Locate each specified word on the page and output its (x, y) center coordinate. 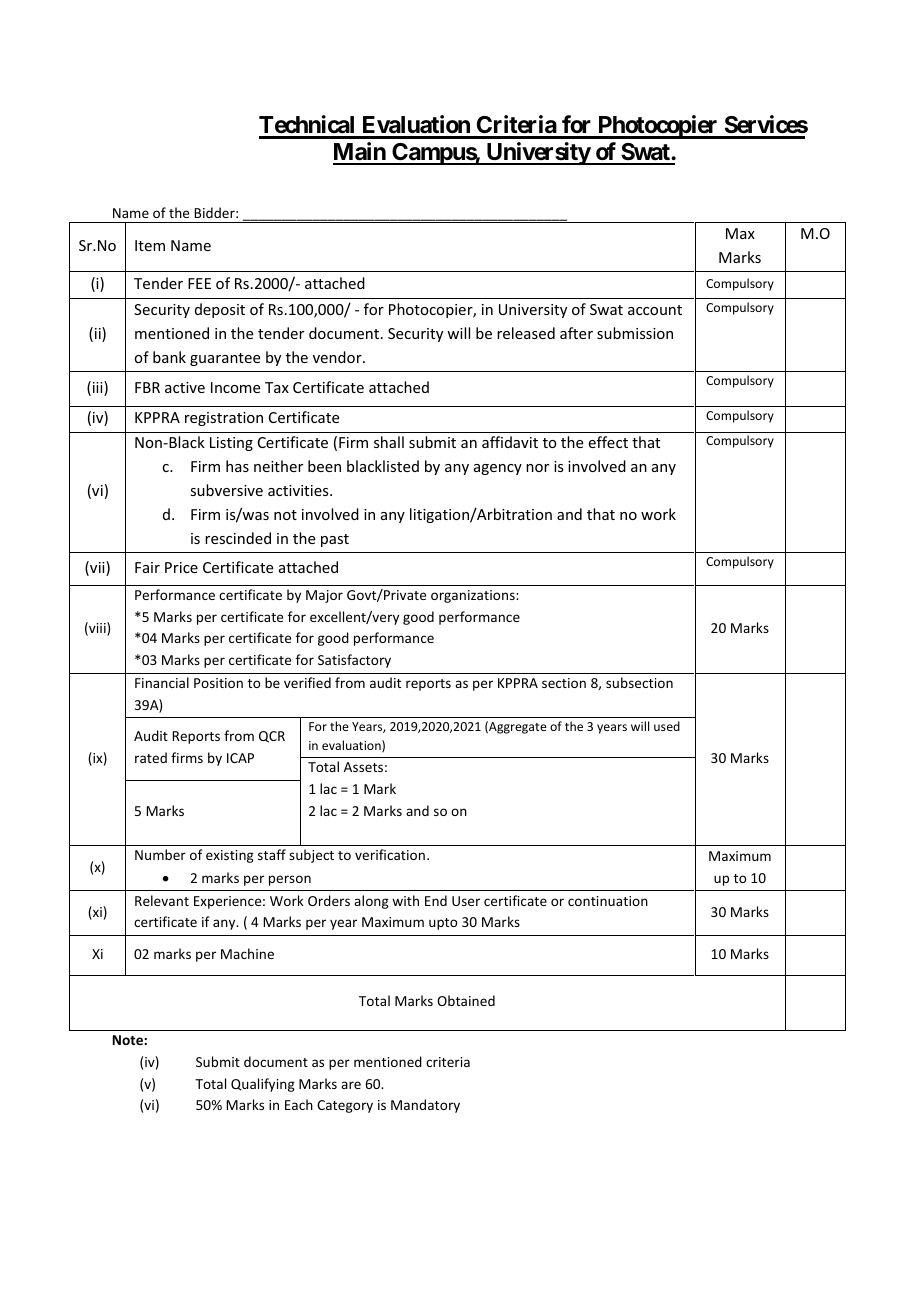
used (667, 726)
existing (230, 856)
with (405, 900)
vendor (338, 357)
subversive (226, 490)
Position (218, 683)
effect (608, 442)
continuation (608, 901)
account (655, 310)
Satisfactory (354, 661)
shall (389, 442)
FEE (199, 283)
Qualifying (263, 1085)
